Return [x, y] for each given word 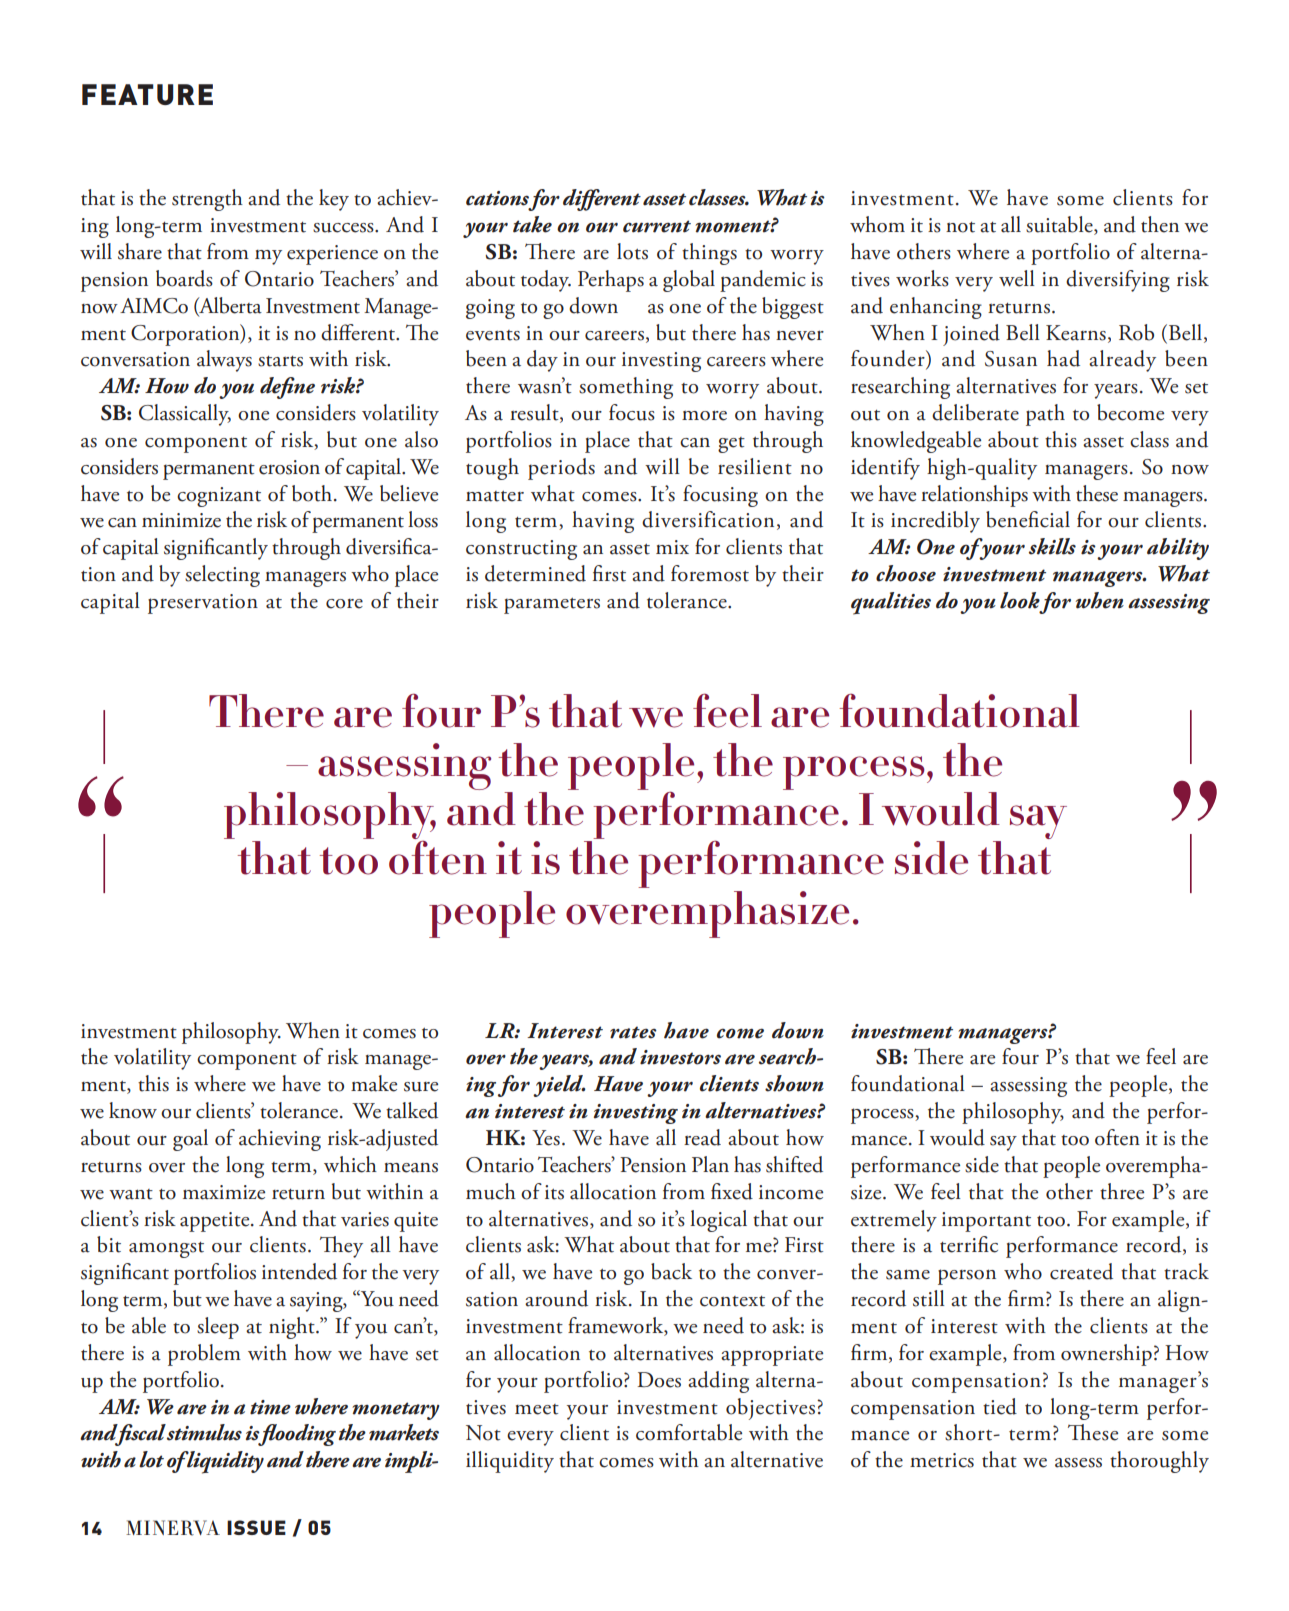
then [1160, 224]
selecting [222, 576]
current [657, 226]
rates [633, 1032]
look [1020, 600]
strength [207, 200]
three [1122, 1191]
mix [672, 547]
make [374, 1083]
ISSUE [256, 1527]
